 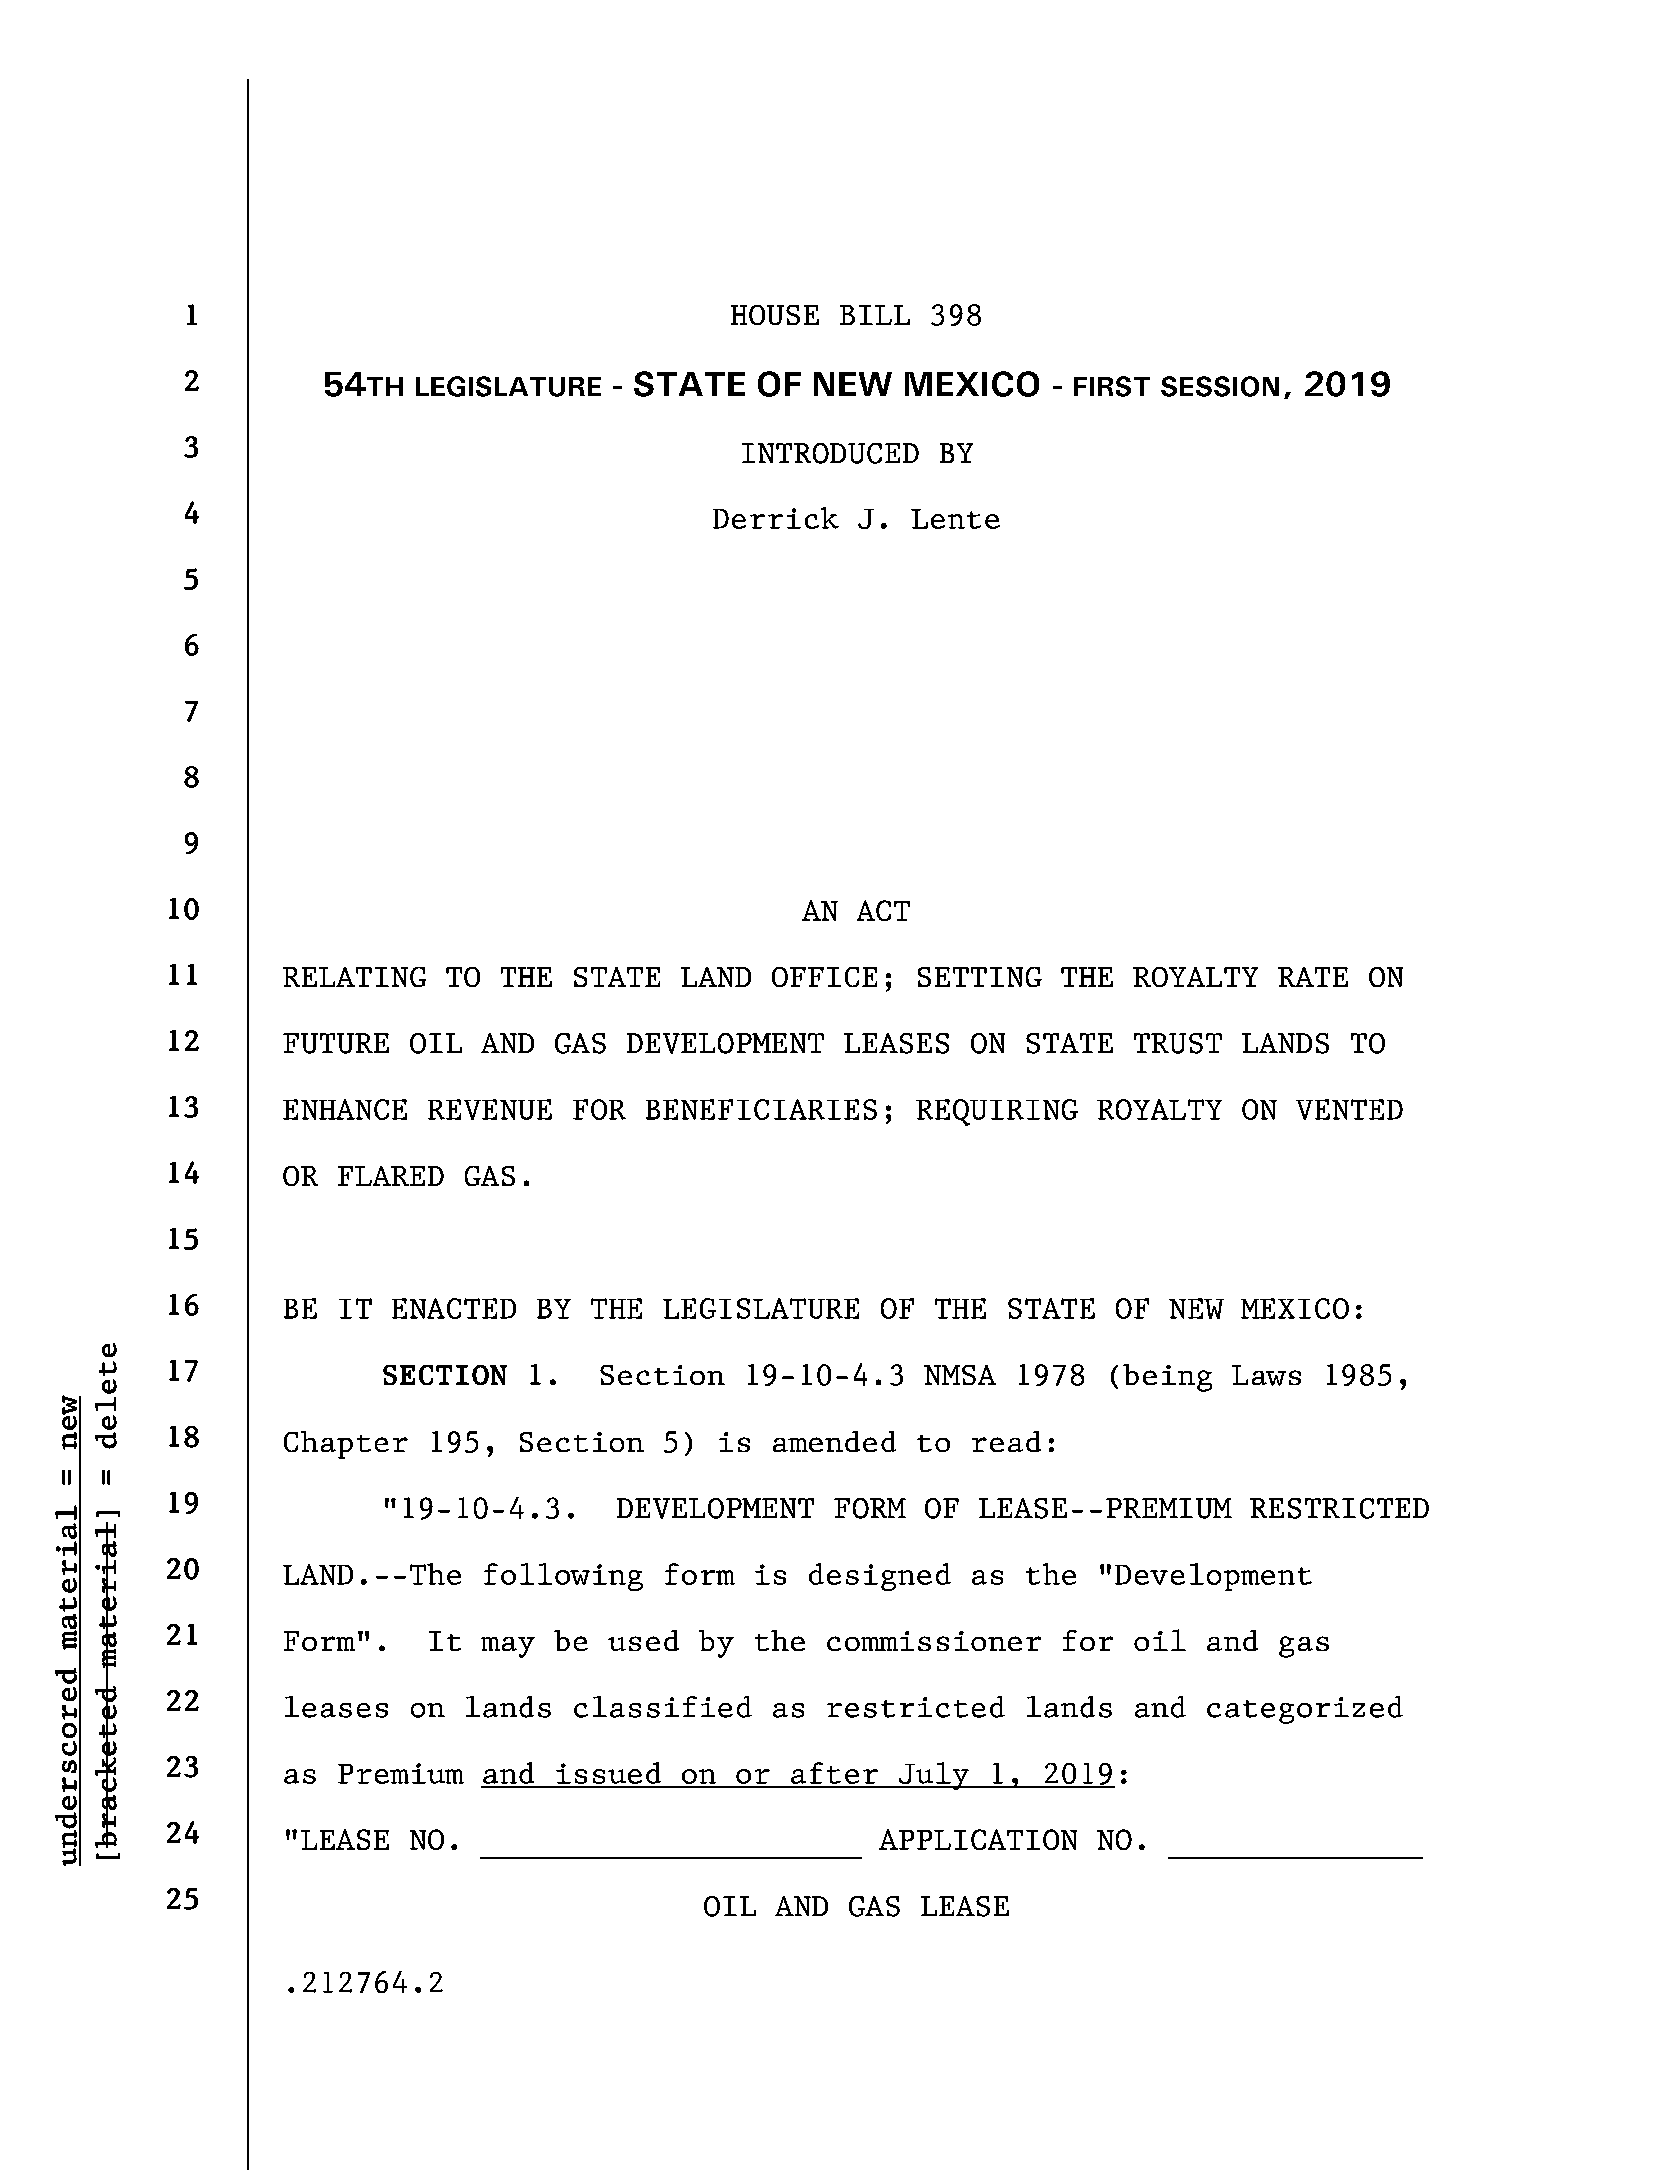 What do you see at coordinates (490, 1109) in the document?
I see `REVENUE` at bounding box center [490, 1109].
